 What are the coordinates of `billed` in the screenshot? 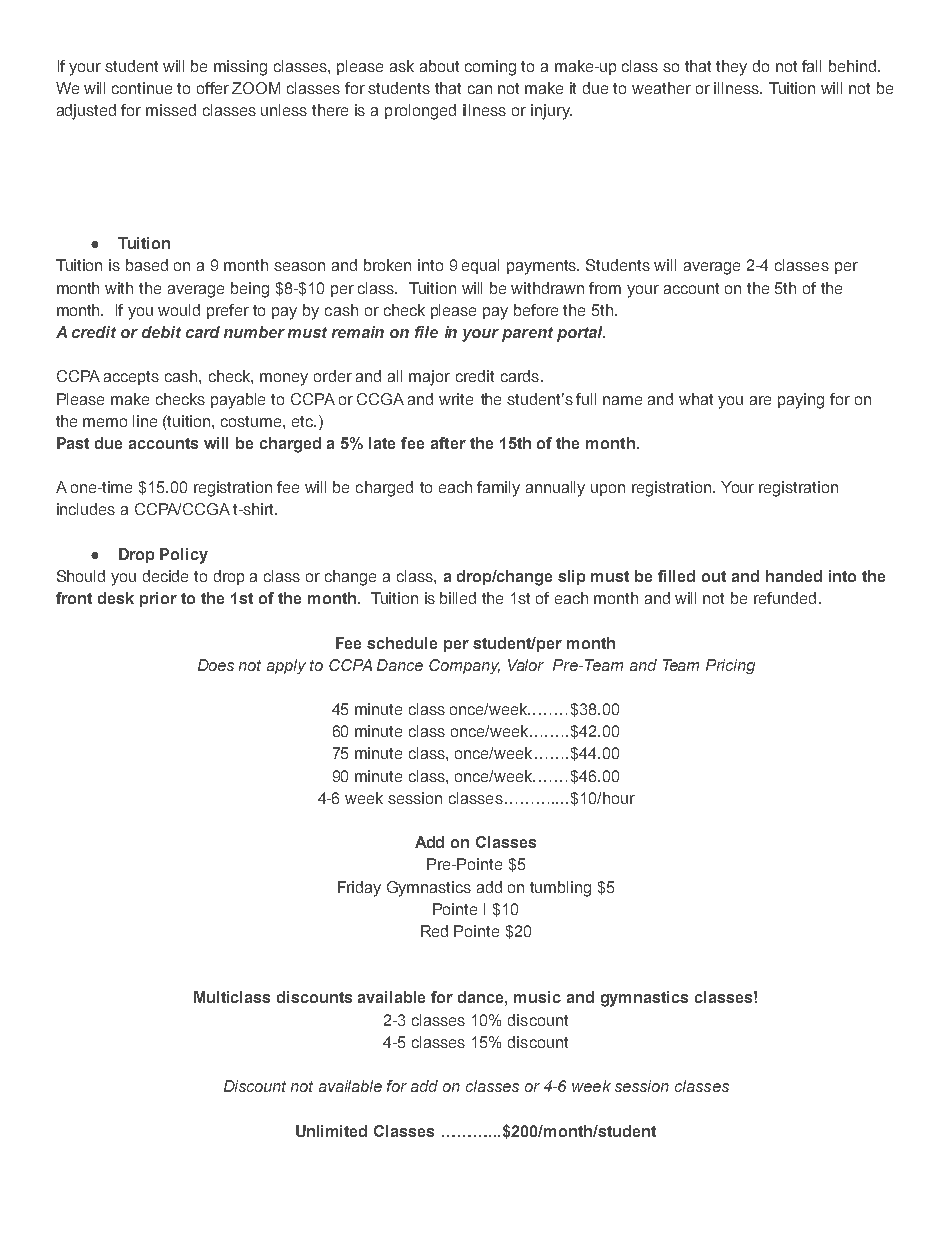 It's located at (458, 598).
